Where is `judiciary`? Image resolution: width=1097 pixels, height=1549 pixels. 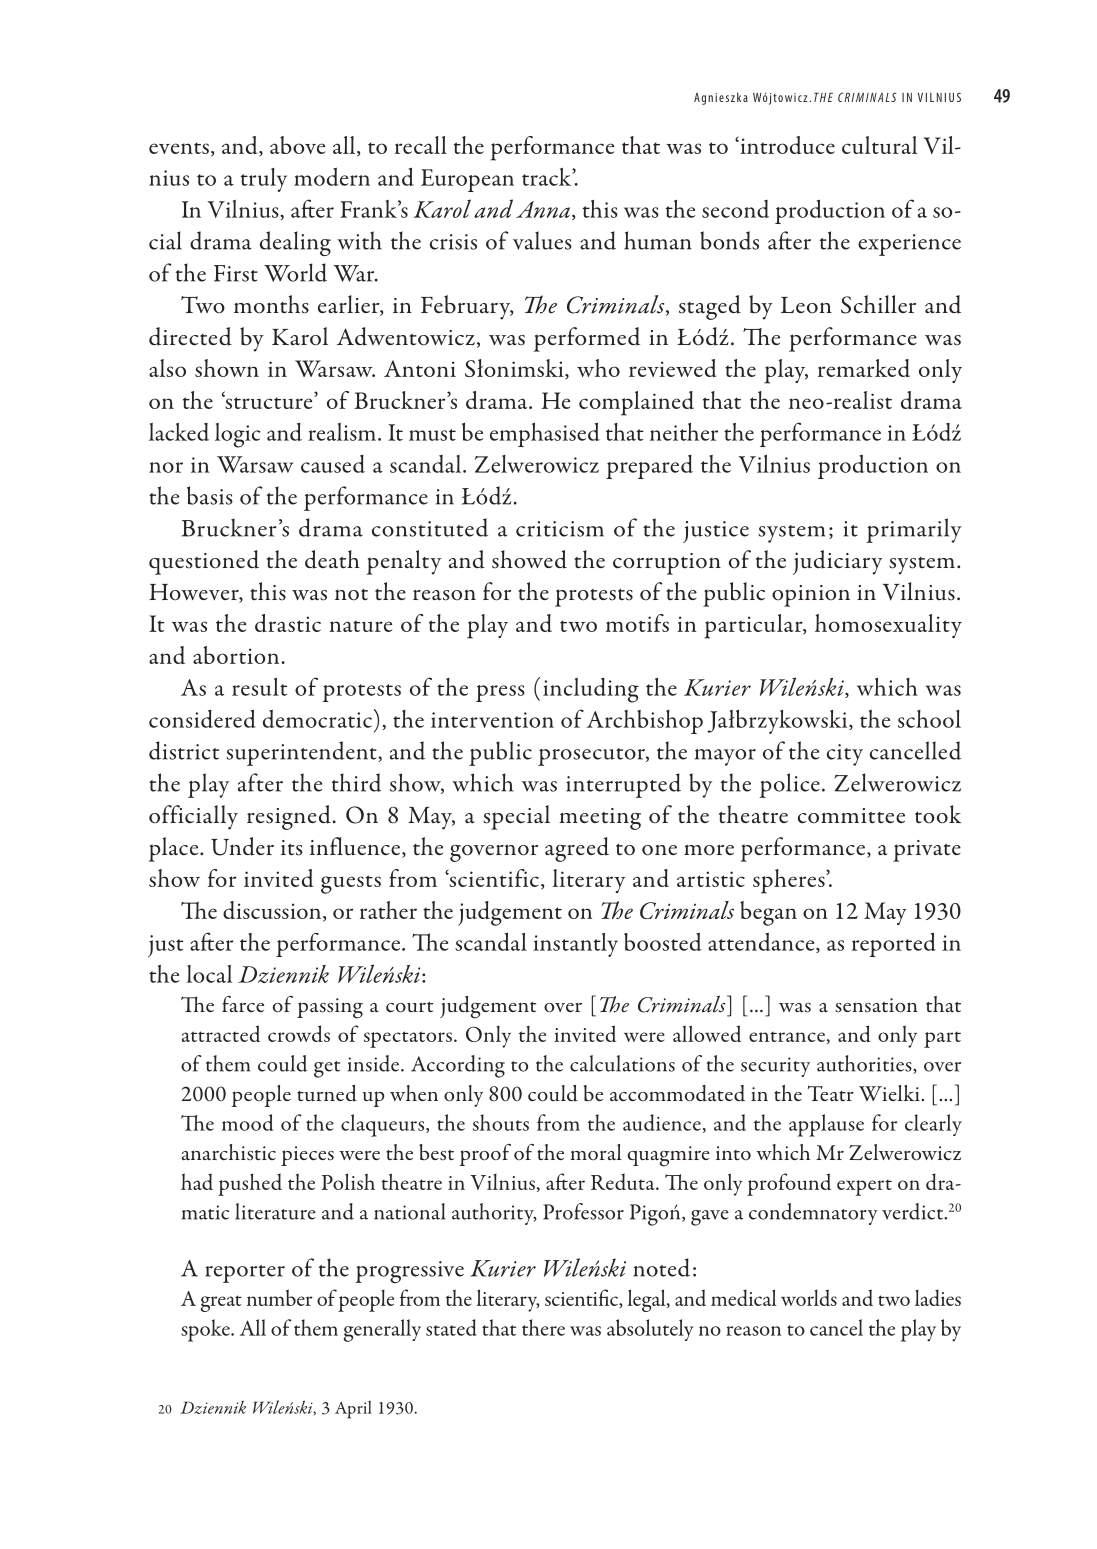
judiciary is located at coordinates (837, 562).
